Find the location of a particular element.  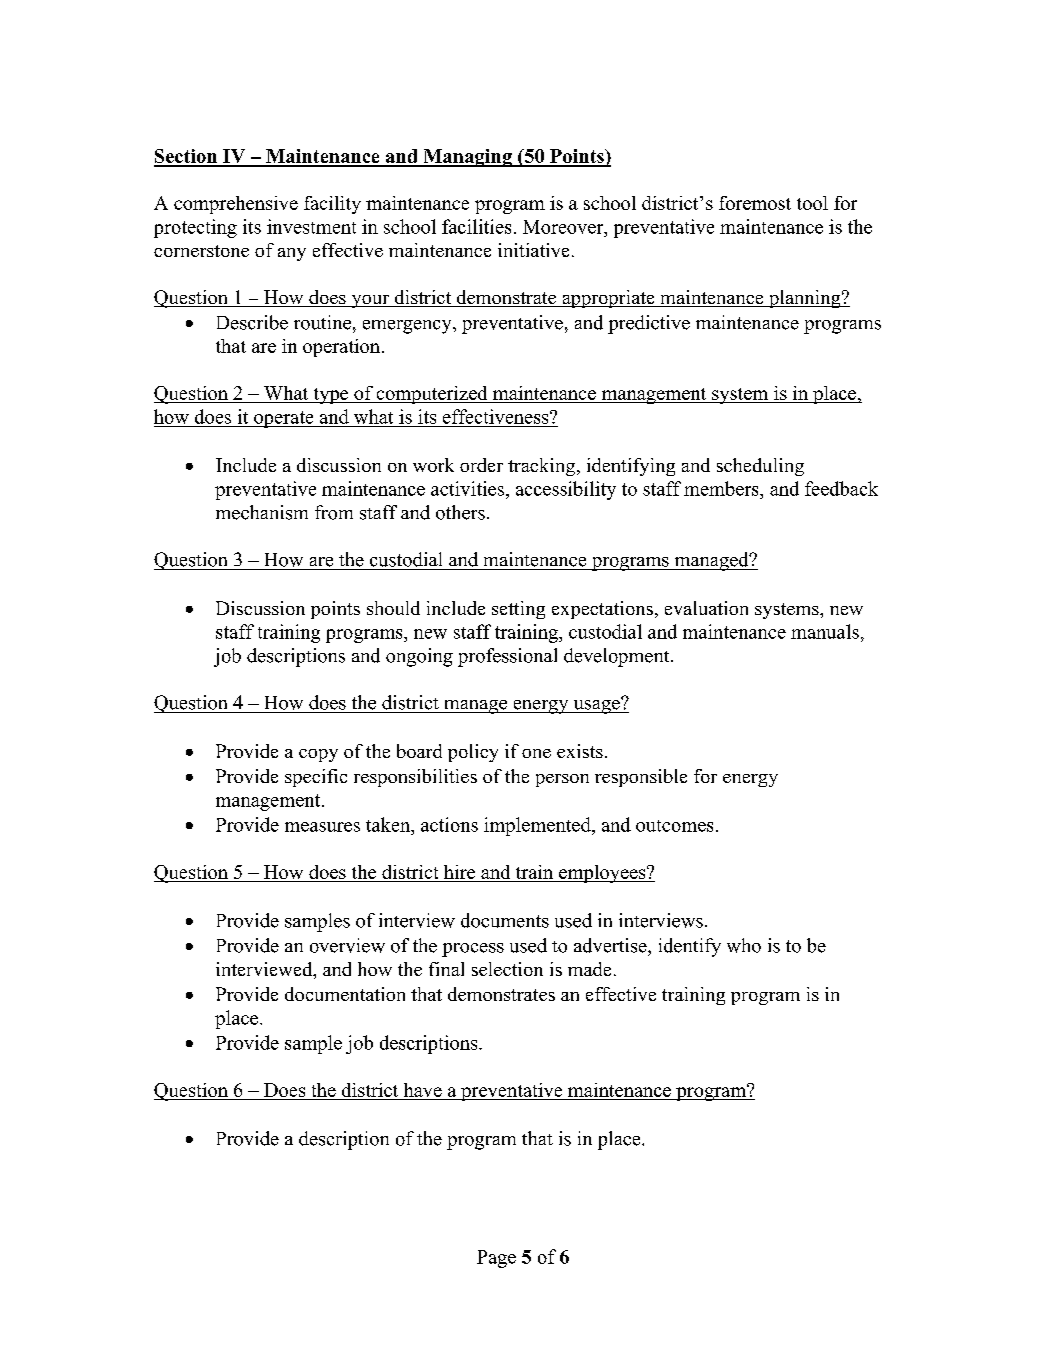

have is located at coordinates (423, 1090).
